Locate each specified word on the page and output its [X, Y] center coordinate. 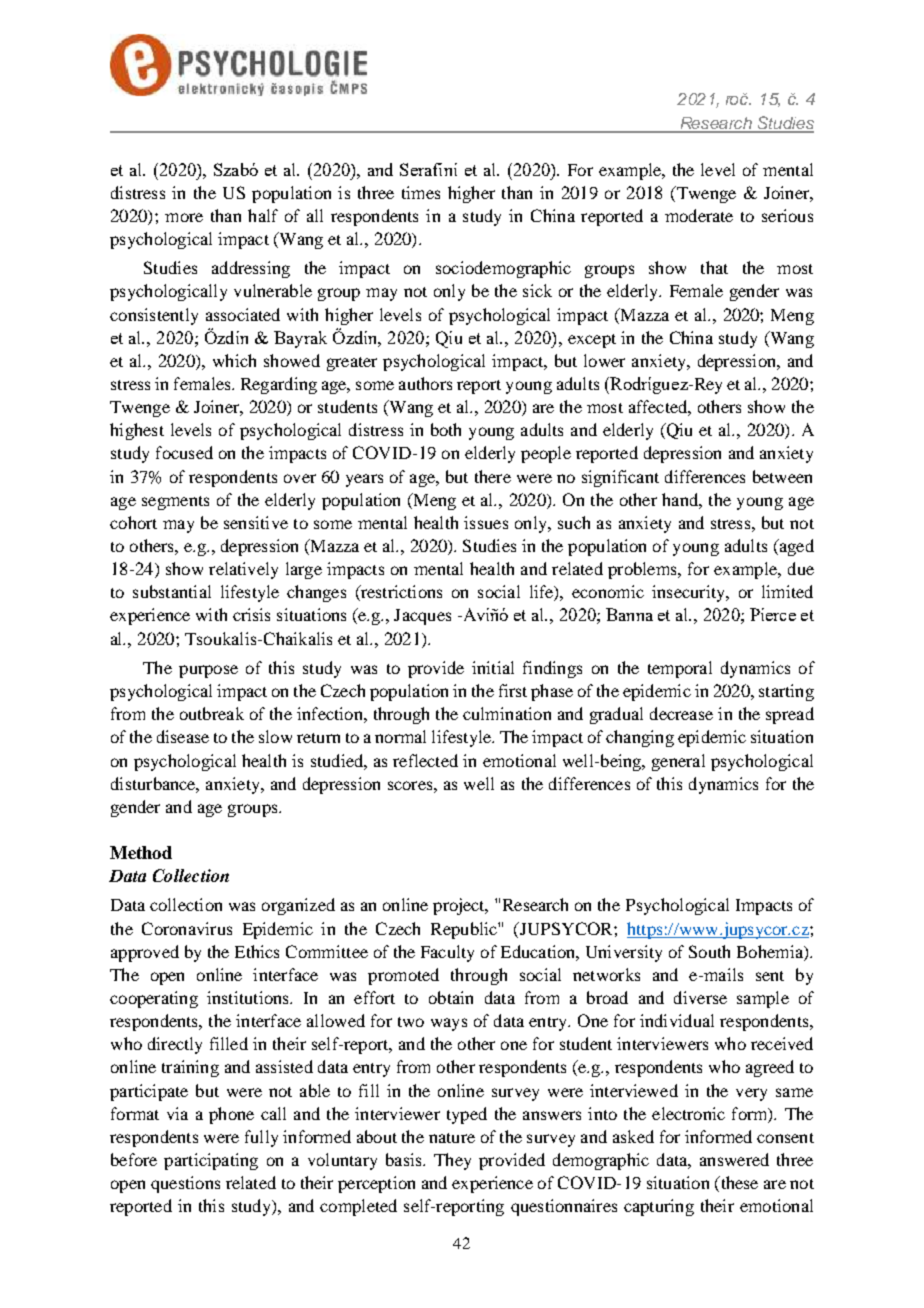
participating [211, 1161]
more [184, 217]
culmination [507, 713]
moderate [699, 215]
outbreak [212, 713]
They [452, 1161]
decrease [681, 713]
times [421, 192]
